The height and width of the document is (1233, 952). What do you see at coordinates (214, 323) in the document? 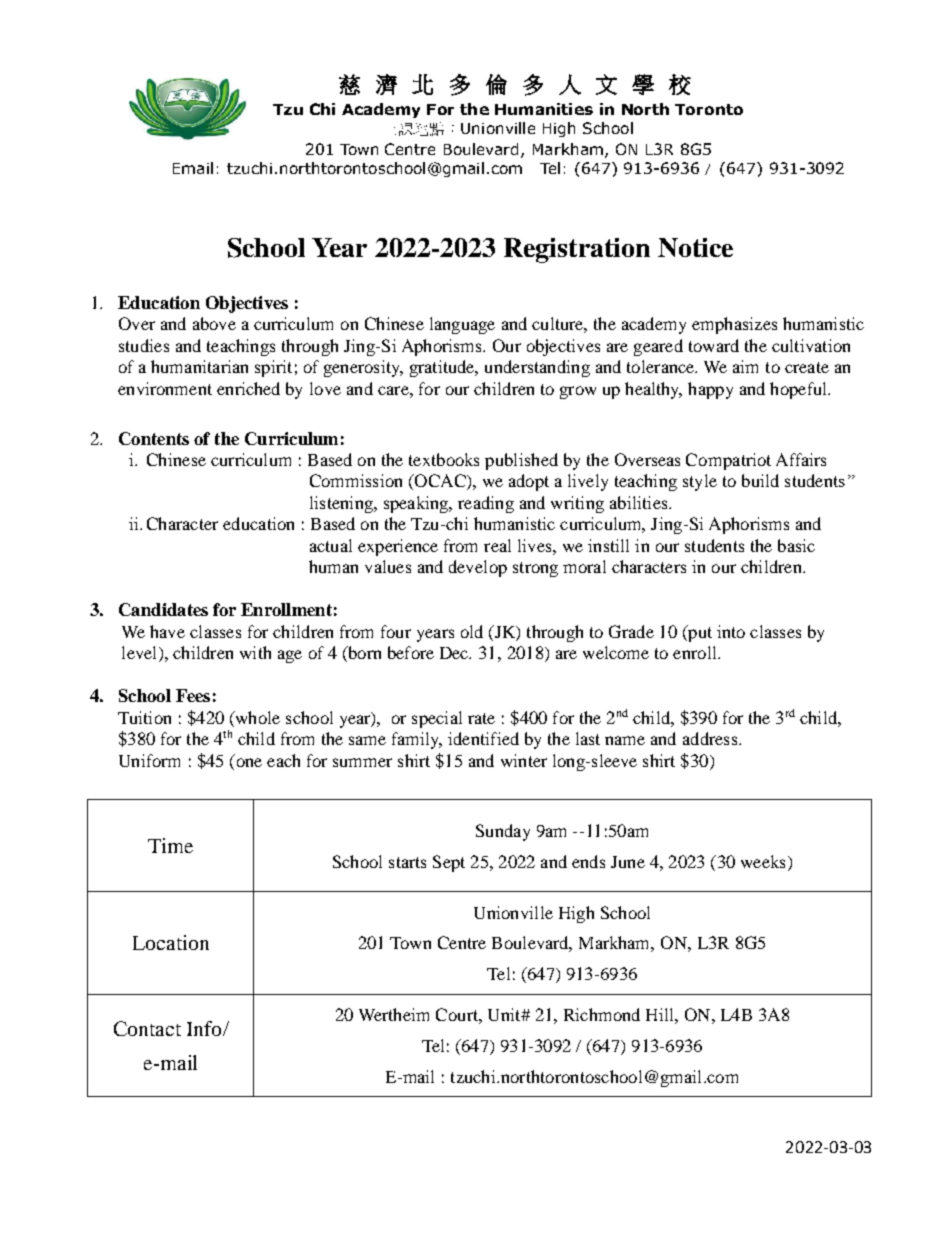
I see `above` at bounding box center [214, 323].
